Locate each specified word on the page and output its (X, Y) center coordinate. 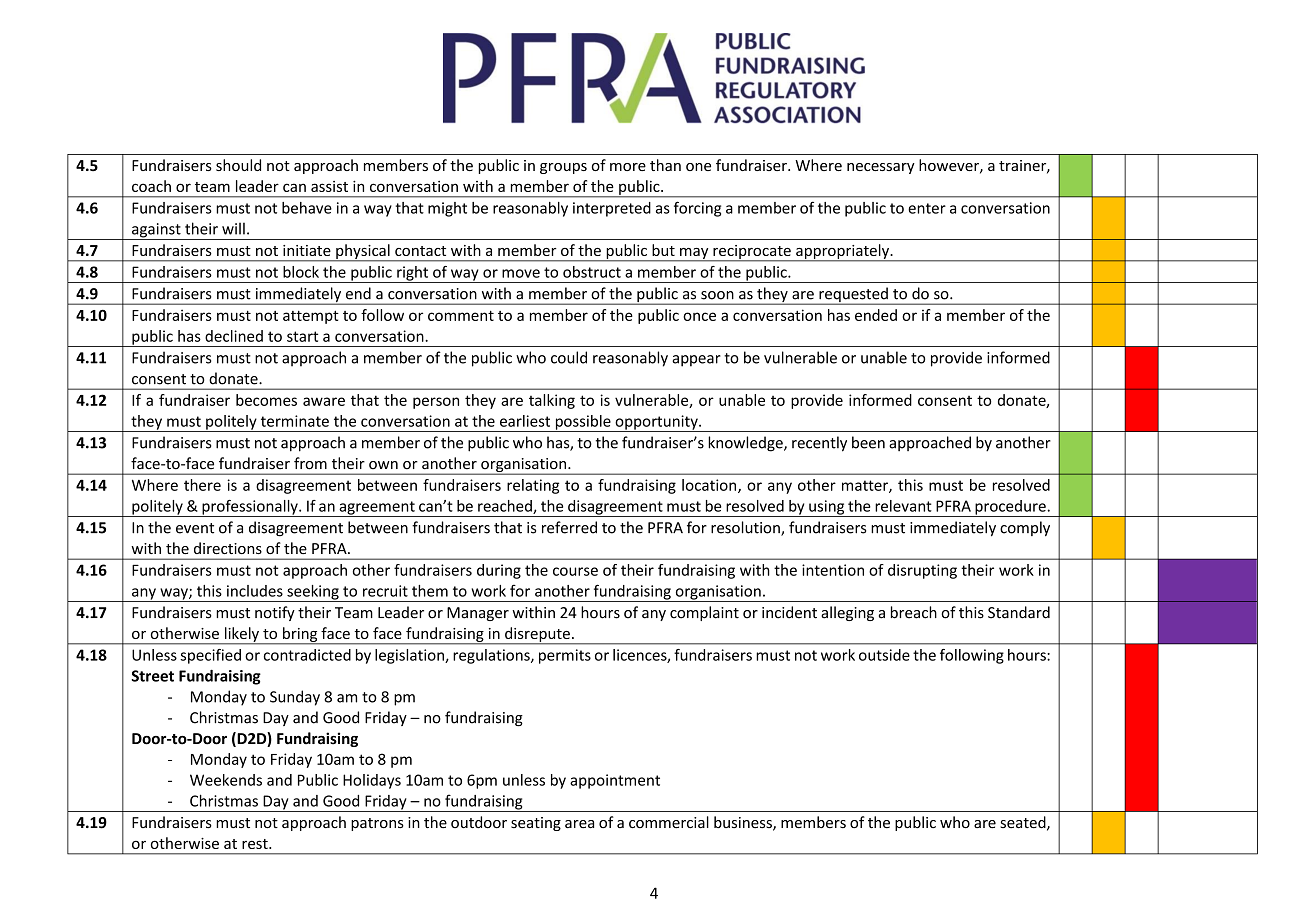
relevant (903, 506)
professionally (250, 508)
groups (563, 168)
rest (256, 844)
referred (569, 527)
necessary (881, 168)
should (238, 165)
